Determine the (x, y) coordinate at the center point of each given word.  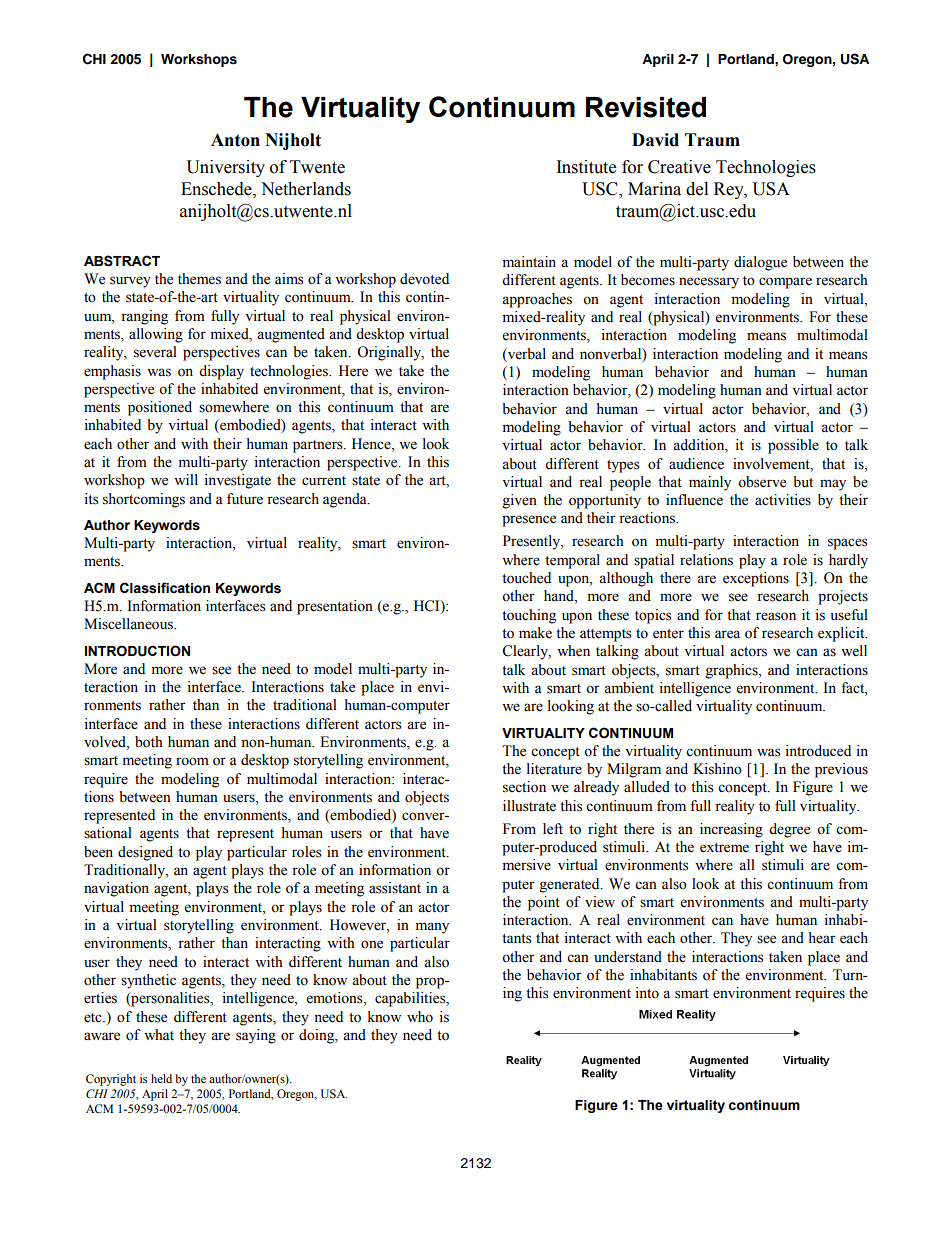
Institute (586, 167)
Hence (372, 444)
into (647, 993)
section (524, 787)
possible (793, 446)
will (186, 479)
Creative (679, 167)
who (420, 1017)
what (159, 1034)
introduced (818, 751)
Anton (235, 140)
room (192, 761)
